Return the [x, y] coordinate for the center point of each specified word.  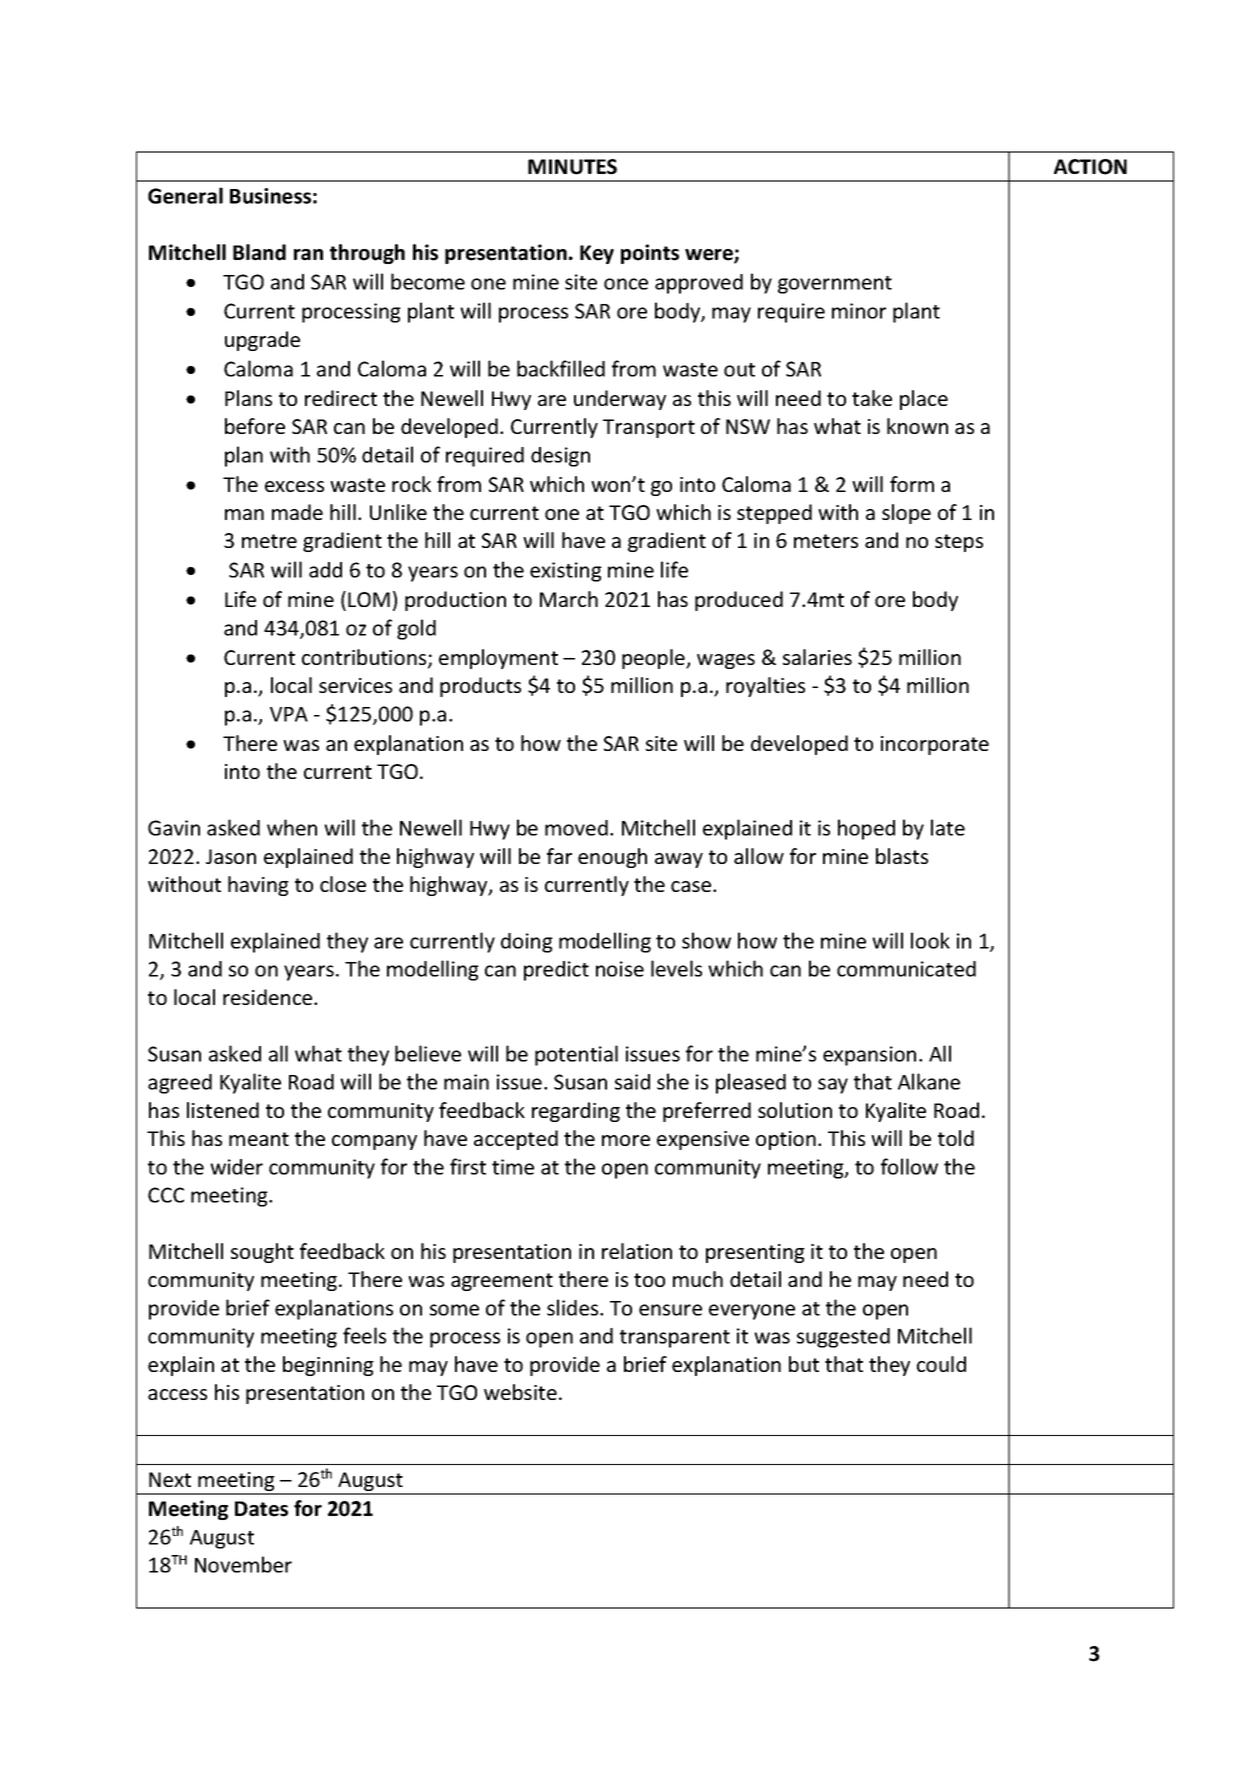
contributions [365, 658]
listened [223, 1110]
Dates [261, 1509]
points [650, 254]
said [632, 1082]
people [654, 659]
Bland [259, 252]
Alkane [929, 1081]
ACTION [1090, 167]
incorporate [935, 745]
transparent [675, 1339]
